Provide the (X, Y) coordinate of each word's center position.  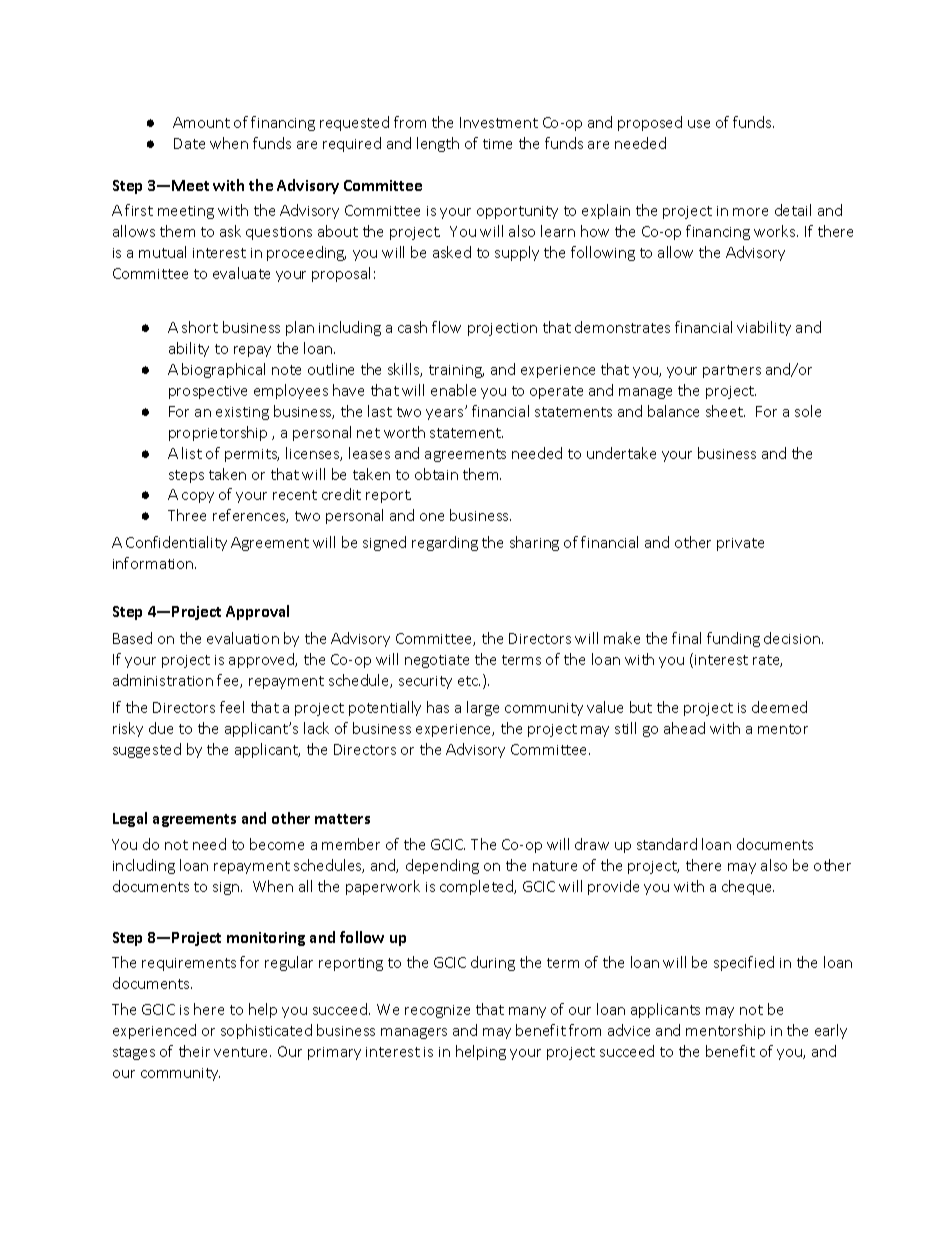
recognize (437, 1011)
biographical (223, 370)
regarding (445, 543)
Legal (130, 819)
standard (667, 844)
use (699, 124)
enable (453, 390)
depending (442, 866)
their (194, 1051)
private (740, 544)
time (497, 144)
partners (732, 371)
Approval (257, 612)
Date (189, 143)
